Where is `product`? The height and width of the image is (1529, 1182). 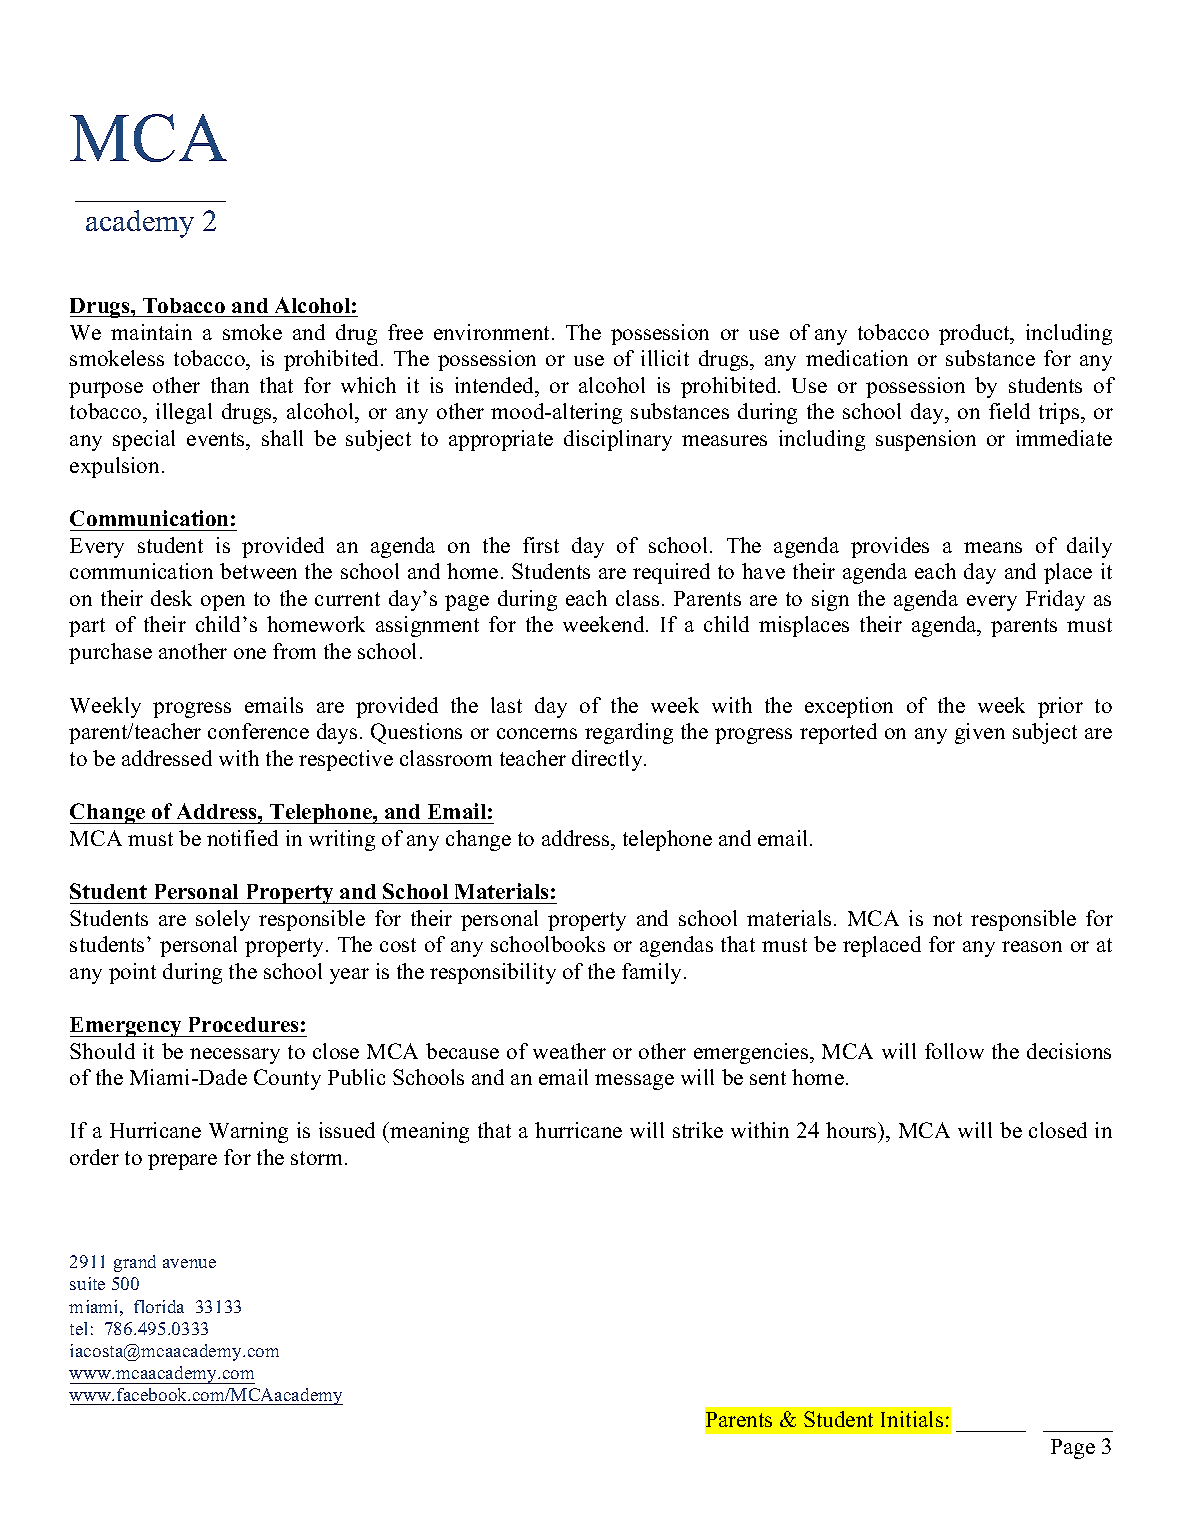 product is located at coordinates (975, 334).
